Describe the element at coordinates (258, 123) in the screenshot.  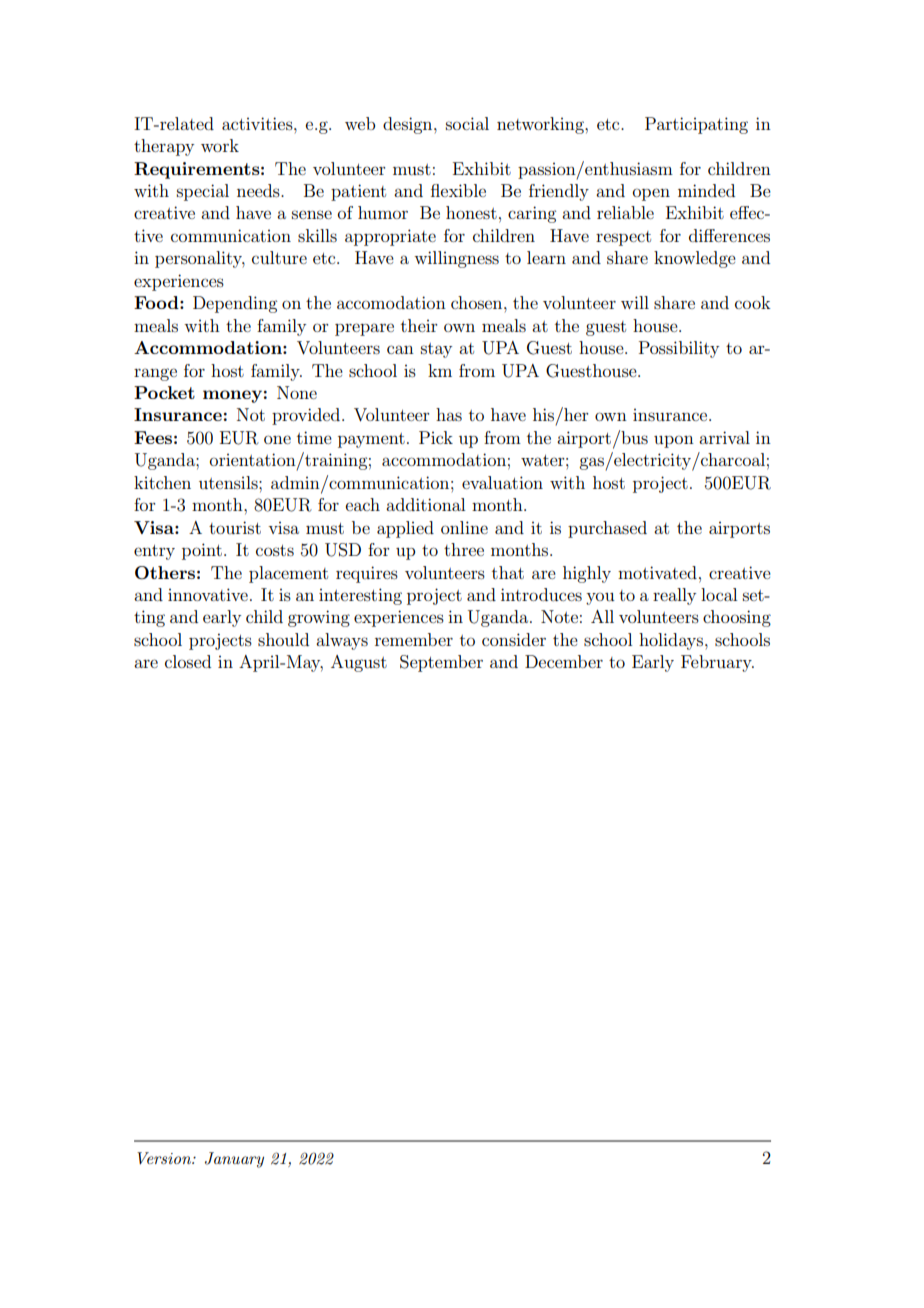
I see `activities` at that location.
